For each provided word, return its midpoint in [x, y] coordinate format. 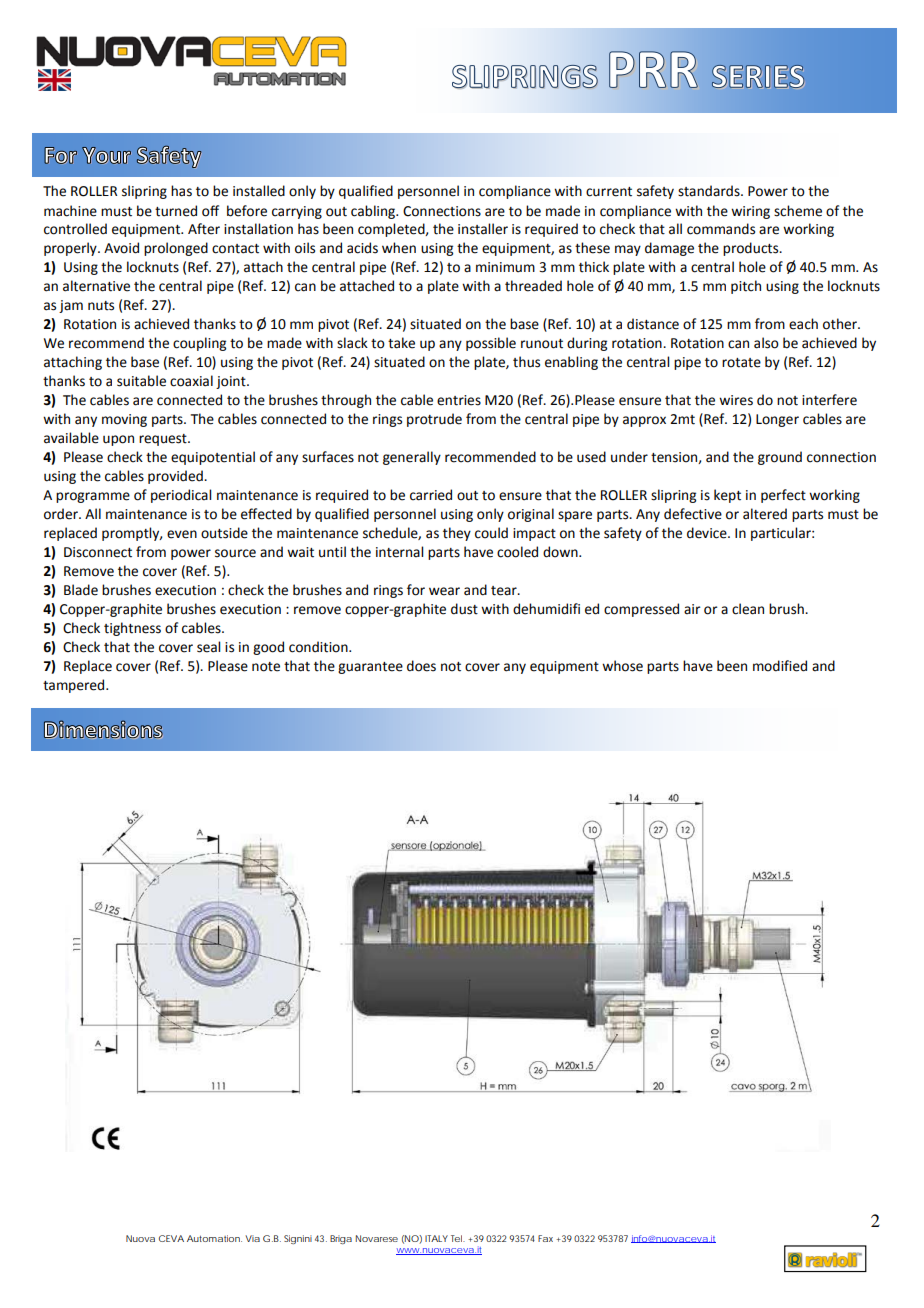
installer [483, 229]
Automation [214, 1238]
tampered [75, 686]
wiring [750, 212]
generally [412, 458]
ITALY [436, 1238]
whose [622, 666]
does [421, 666]
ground [780, 458]
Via [252, 1238]
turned [176, 211]
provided [176, 477]
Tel [458, 1238]
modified [780, 666]
